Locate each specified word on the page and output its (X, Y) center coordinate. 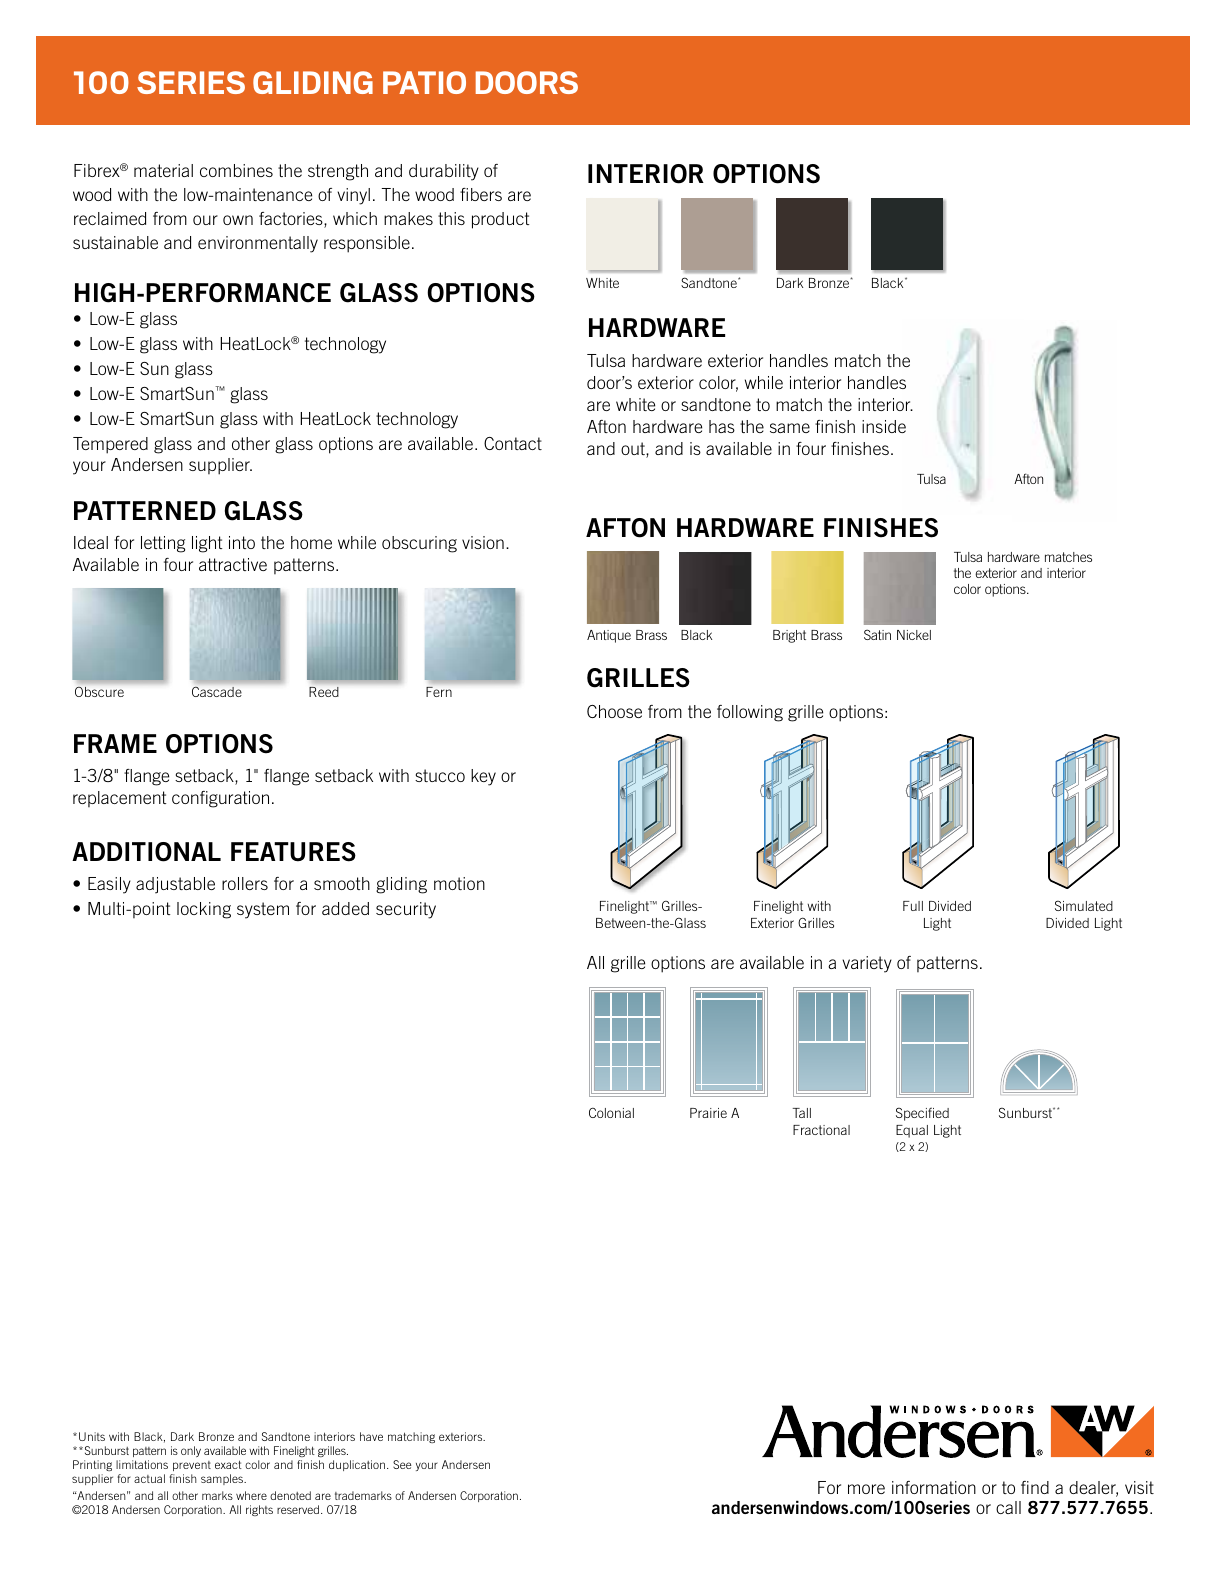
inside (884, 426)
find (1035, 1487)
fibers (481, 194)
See (402, 1464)
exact (228, 1464)
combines (236, 170)
